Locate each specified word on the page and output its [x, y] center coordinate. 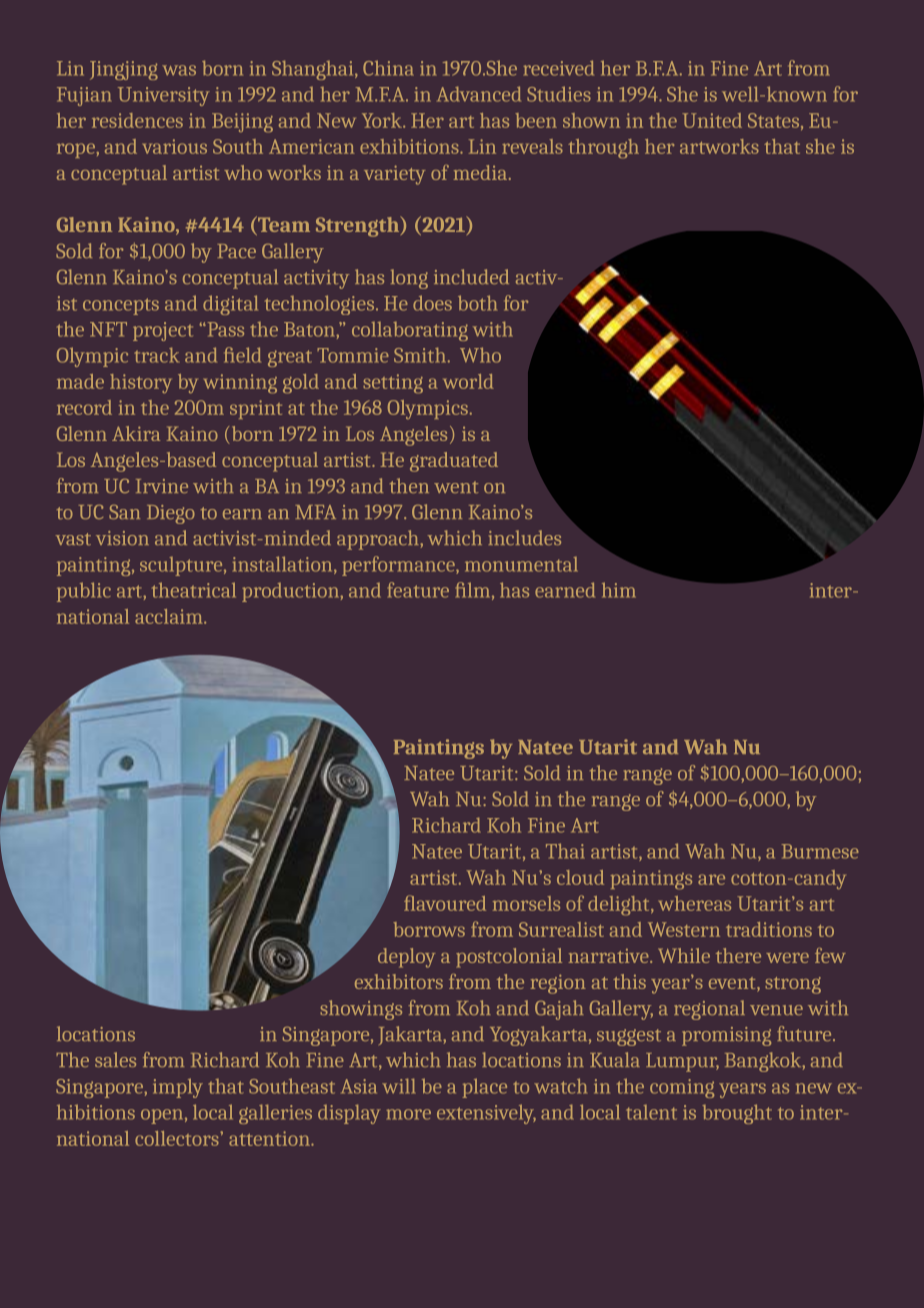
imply [178, 1088]
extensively [486, 1114]
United [712, 120]
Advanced [479, 94]
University [164, 96]
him [619, 590]
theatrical [194, 590]
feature [418, 590]
